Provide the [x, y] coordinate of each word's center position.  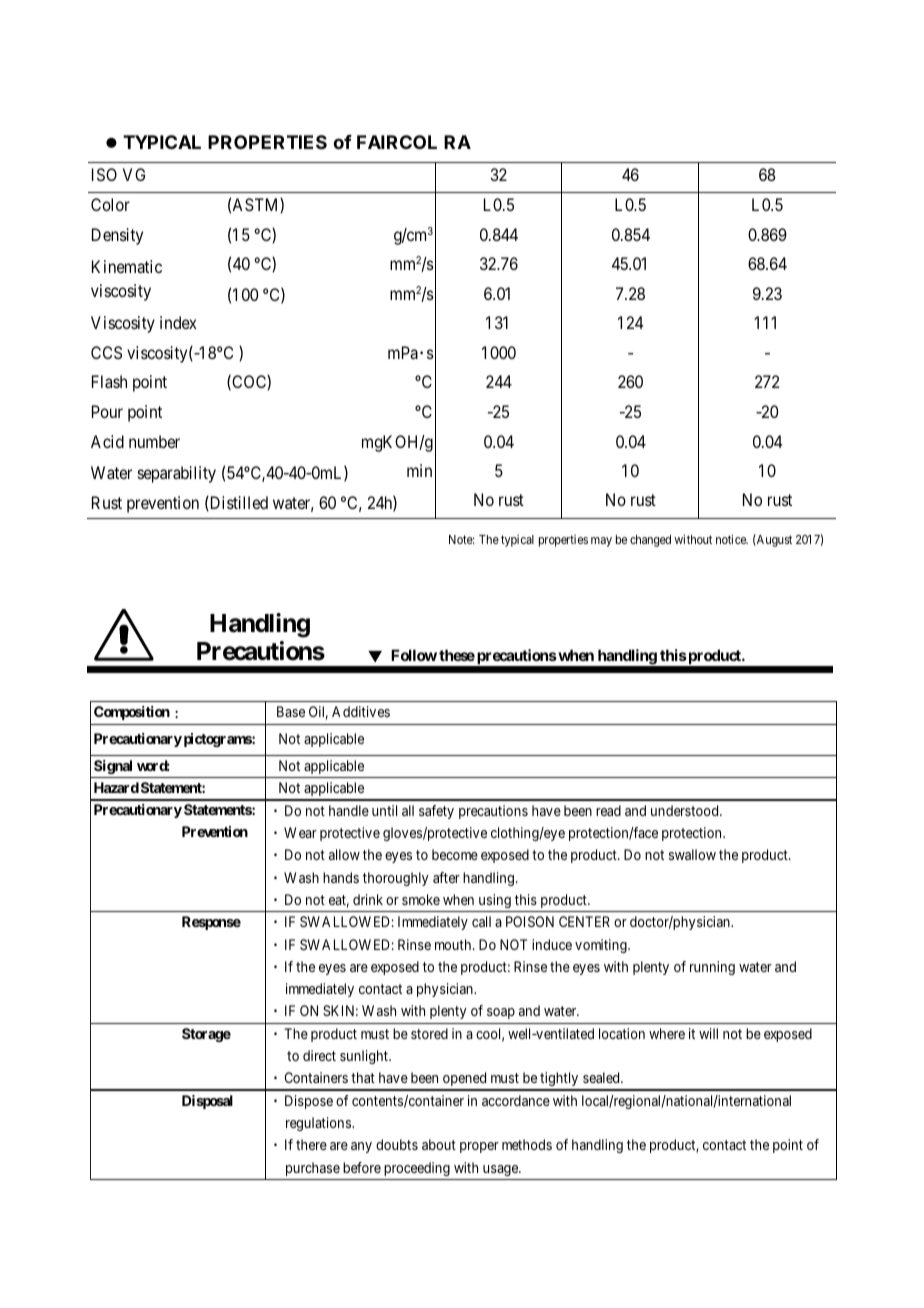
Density [117, 236]
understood [686, 810]
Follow [414, 655]
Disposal [207, 1102]
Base [291, 711]
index [178, 322]
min [419, 470]
